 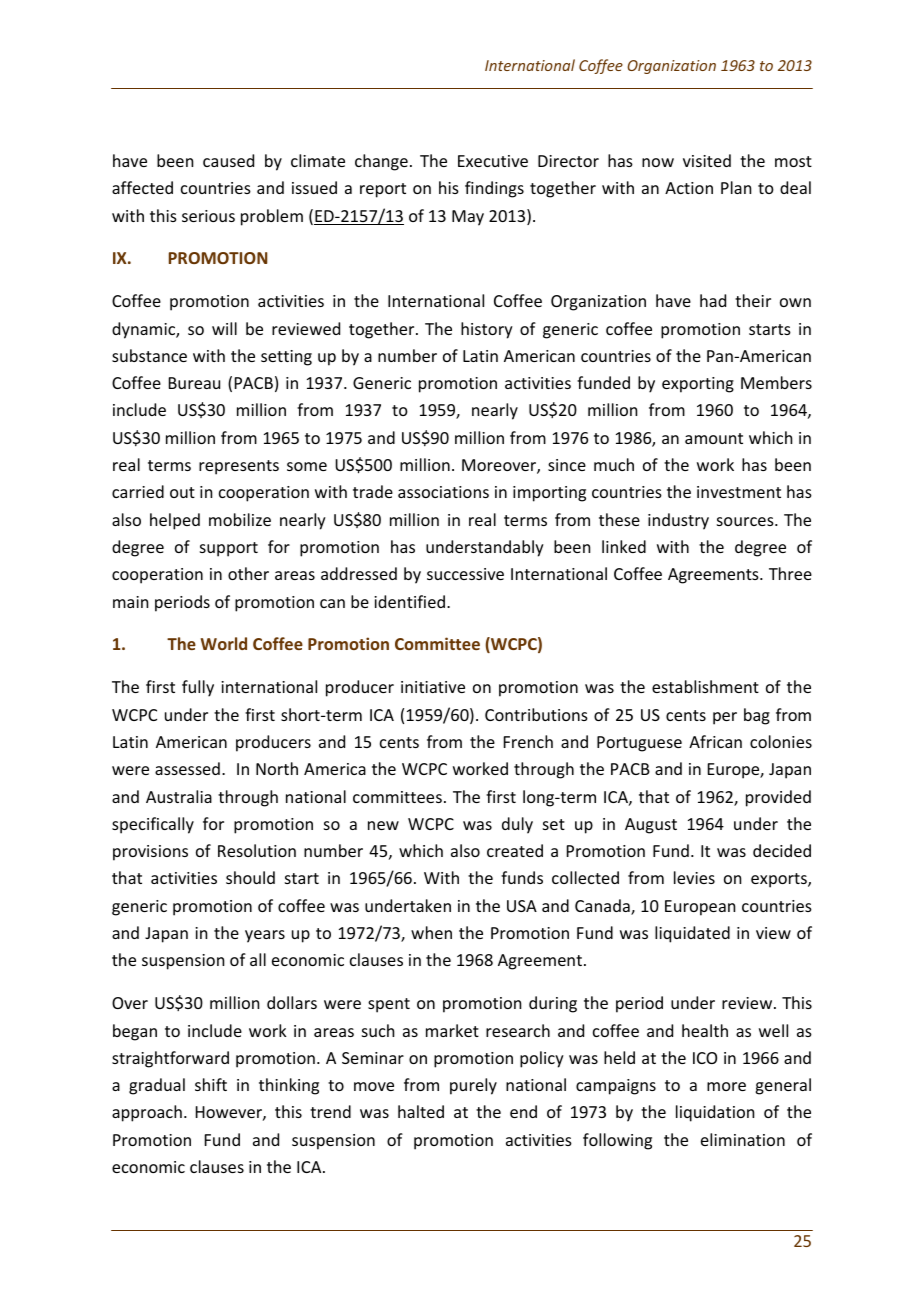 What do you see at coordinates (194, 383) in the page?
I see `Bureau` at bounding box center [194, 383].
